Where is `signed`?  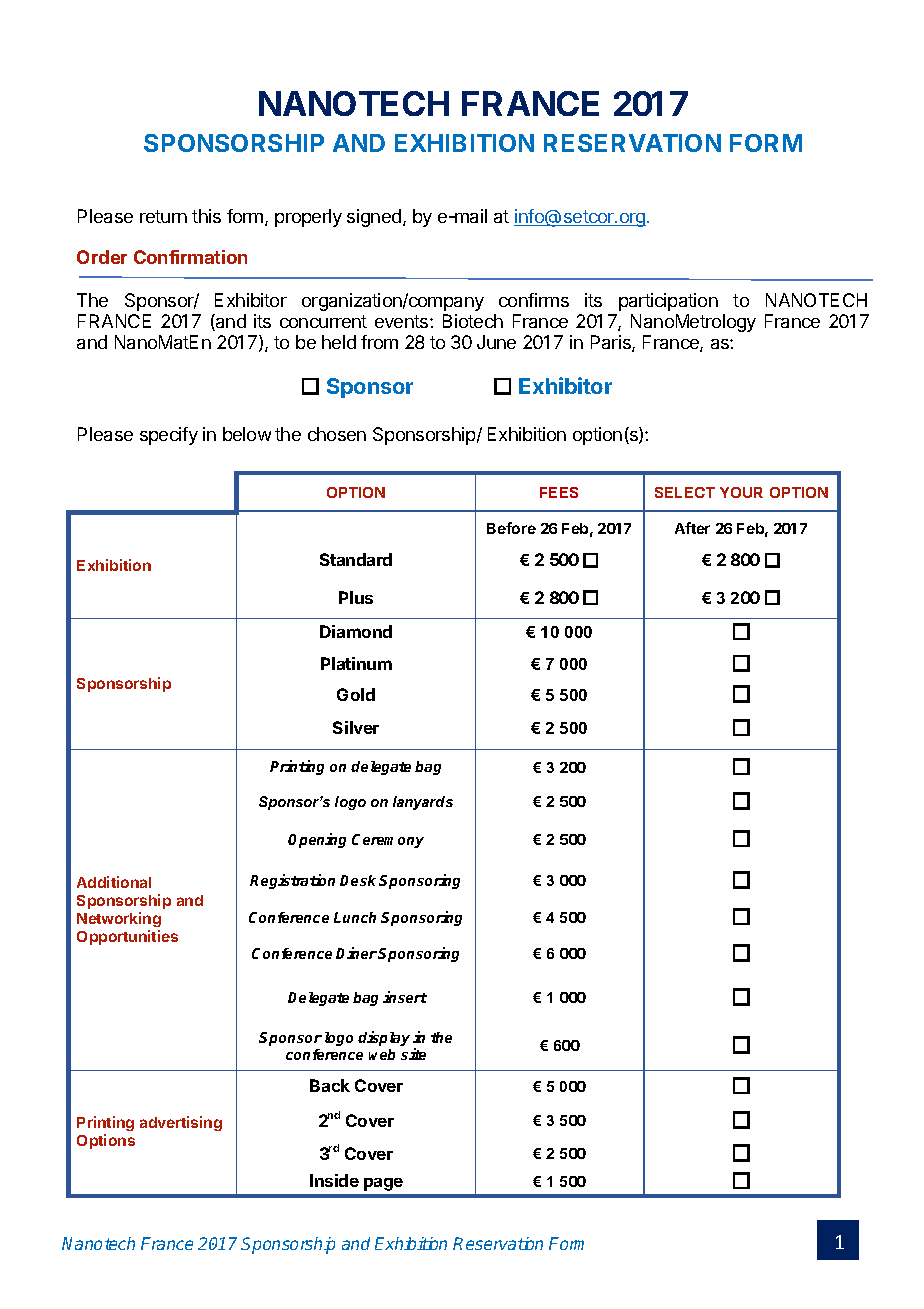
signed is located at coordinates (374, 218).
